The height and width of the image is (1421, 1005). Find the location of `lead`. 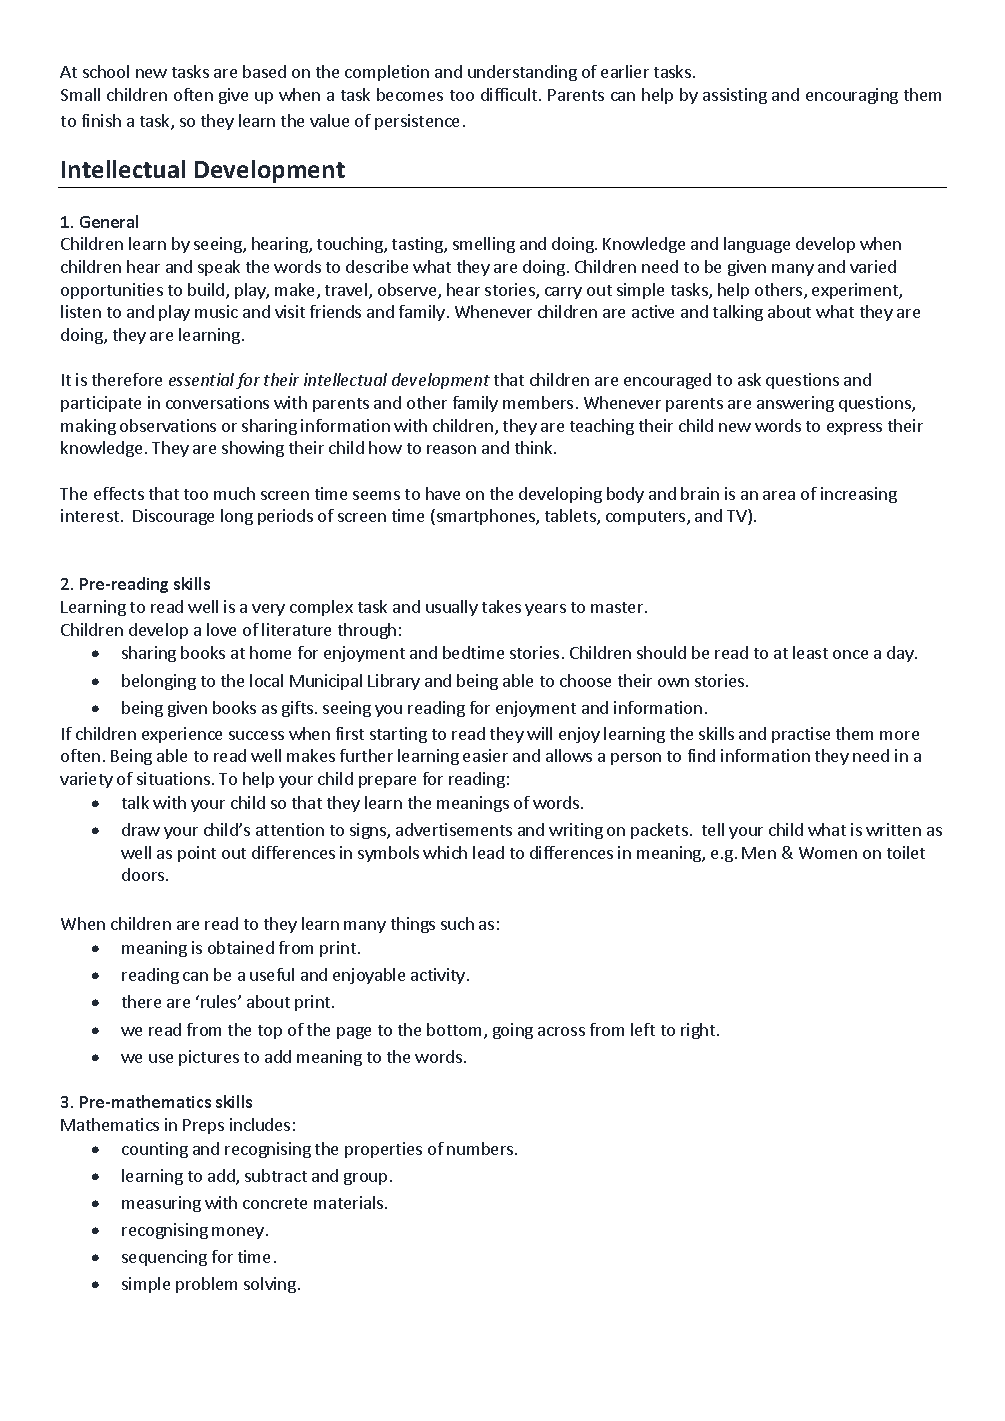

lead is located at coordinates (488, 852).
